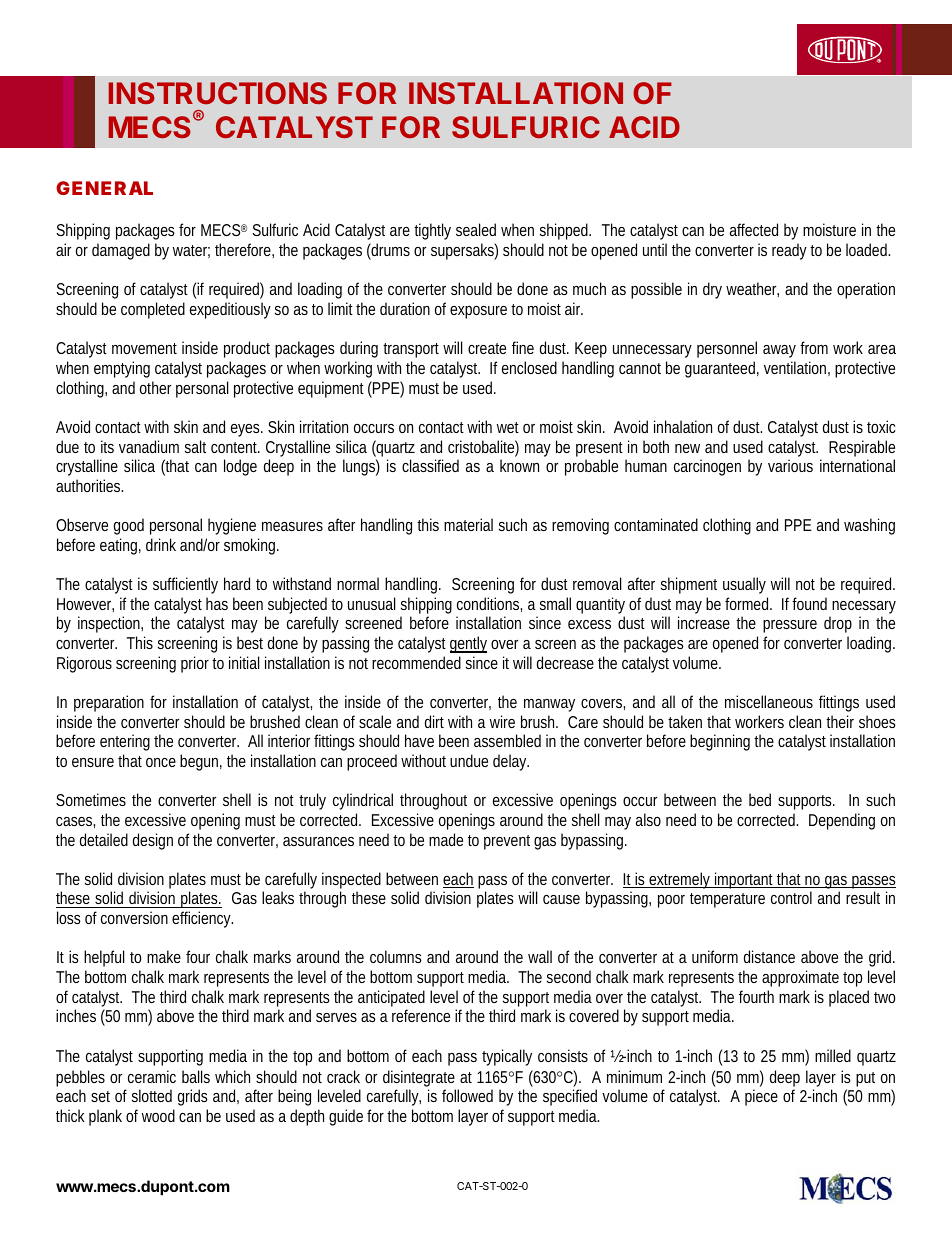  Describe the element at coordinates (769, 701) in the image. I see `miscellaneous` at that location.
